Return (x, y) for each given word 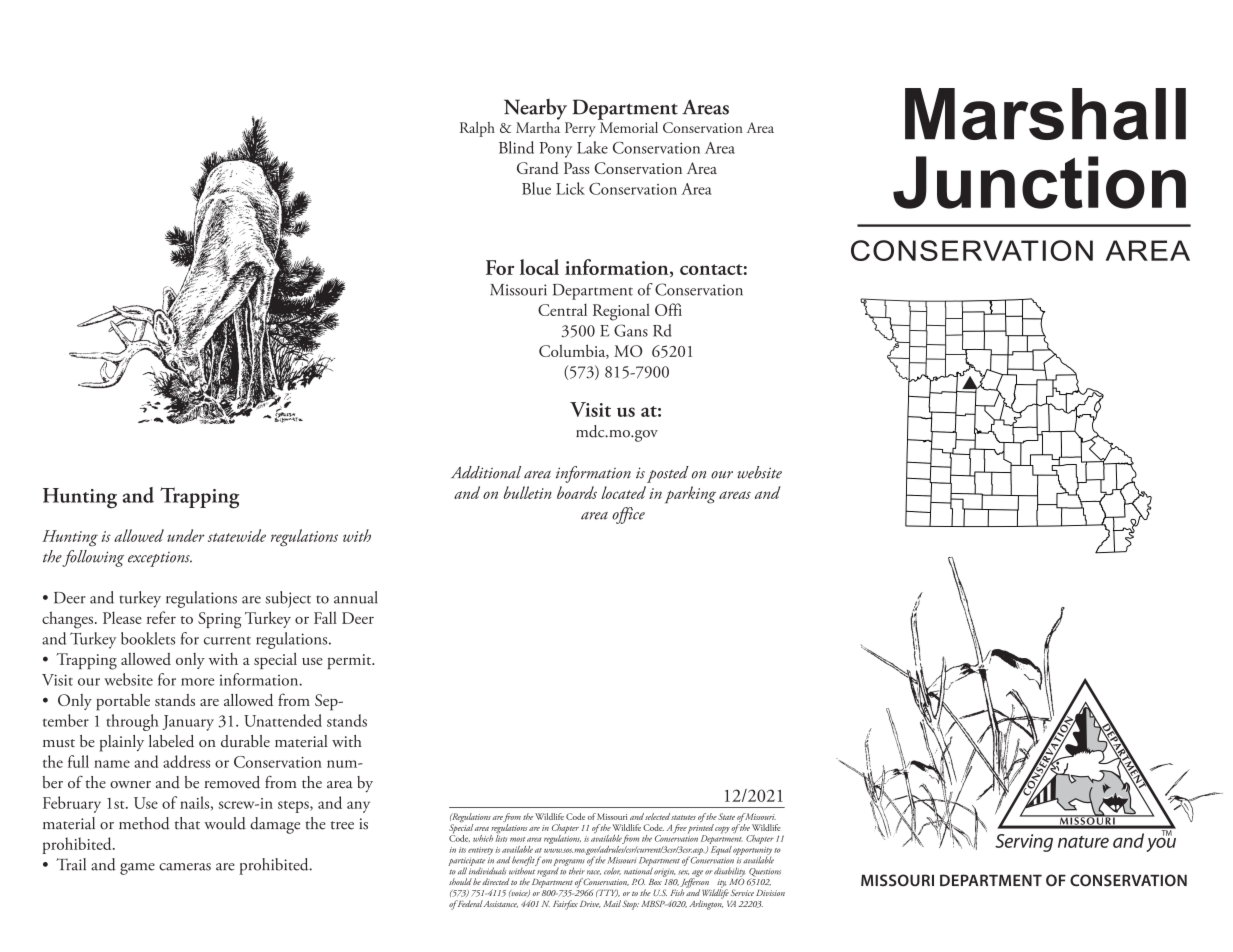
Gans (631, 330)
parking (690, 495)
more (197, 682)
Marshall (1045, 114)
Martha (538, 126)
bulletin (528, 492)
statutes (683, 817)
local (539, 267)
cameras (185, 867)
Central (562, 309)
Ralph (477, 129)
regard (547, 871)
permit (351, 661)
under (186, 535)
